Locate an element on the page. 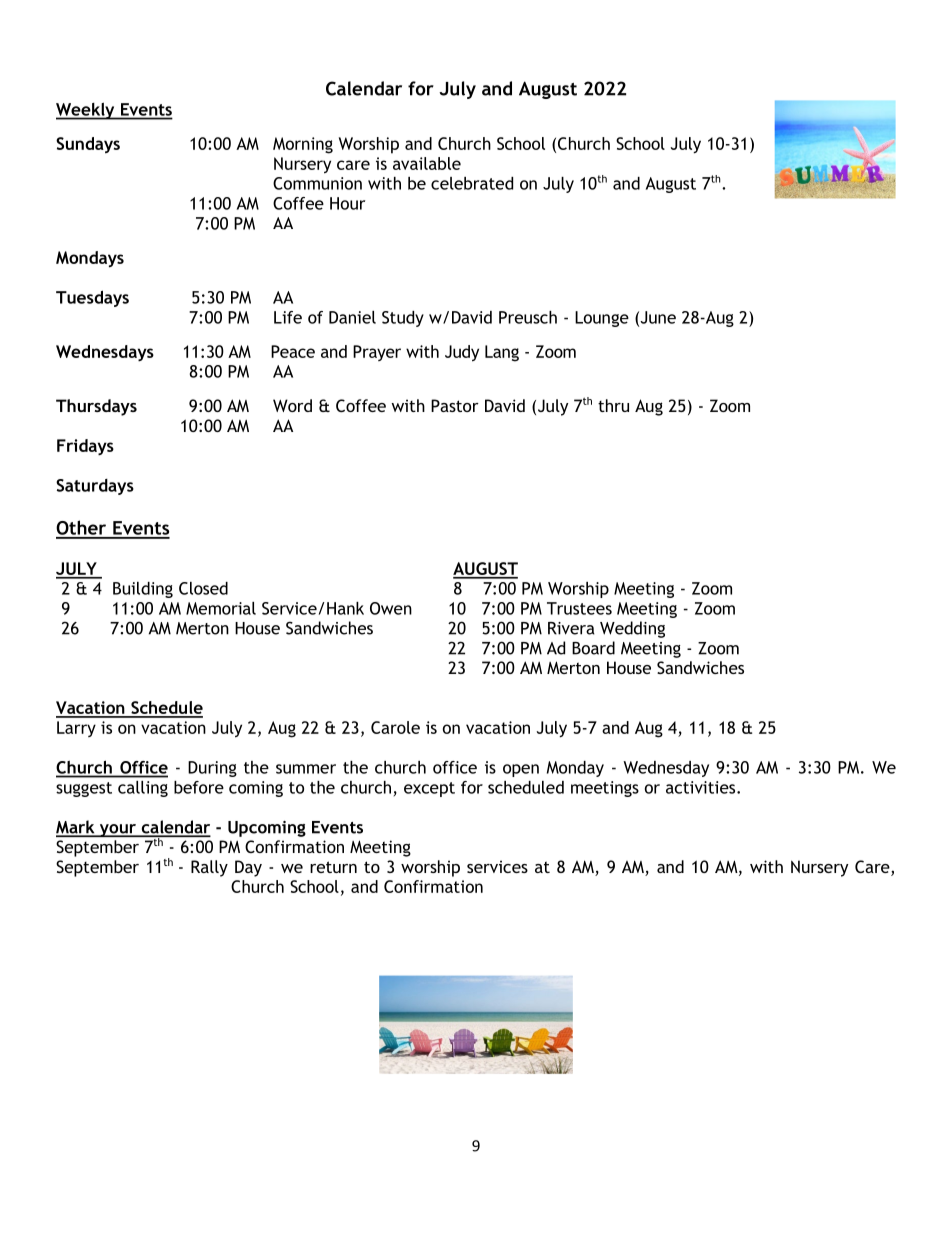 The height and width of the page is (1233, 952). celebrated is located at coordinates (472, 183).
